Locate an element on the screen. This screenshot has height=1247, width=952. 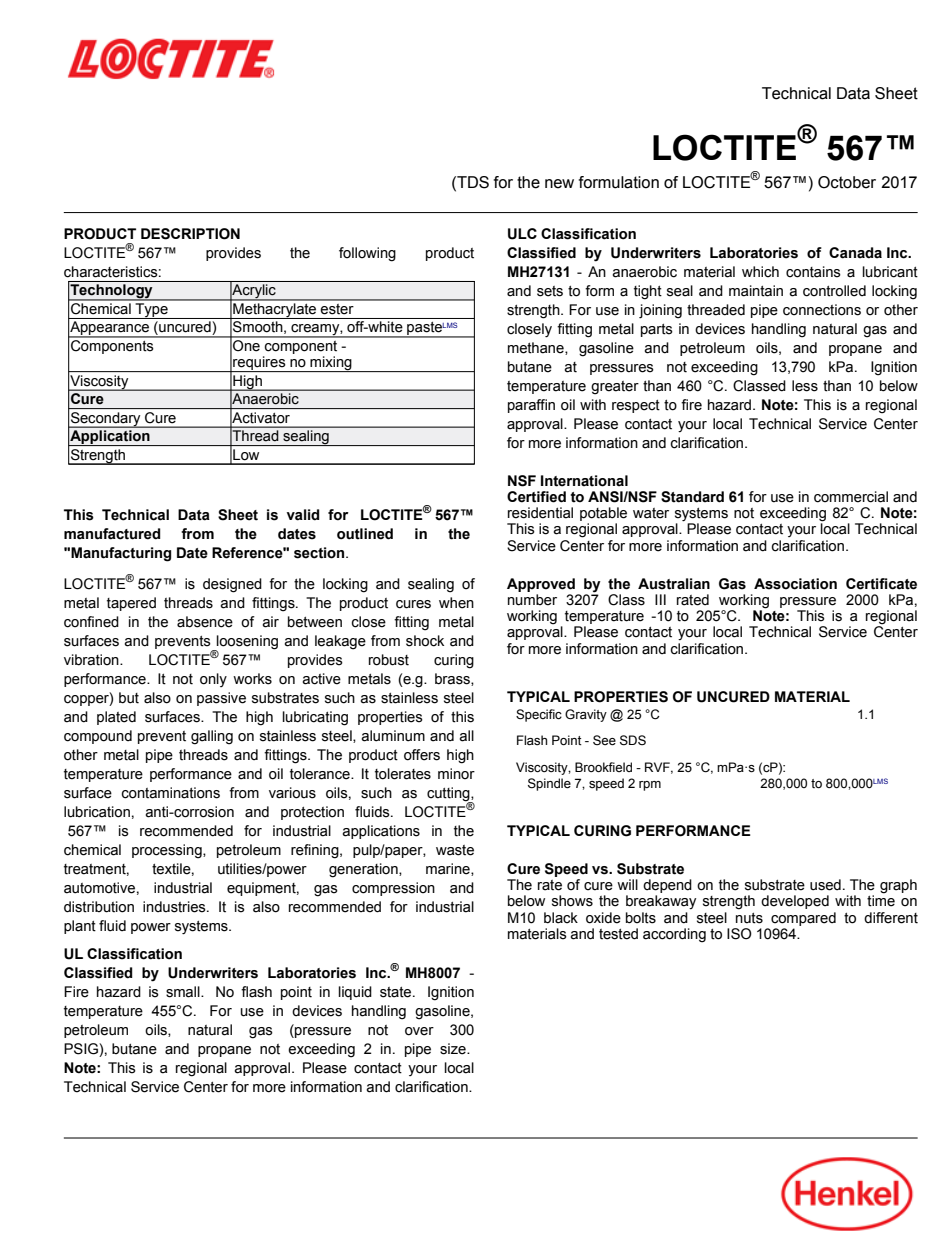
Association is located at coordinates (795, 584).
